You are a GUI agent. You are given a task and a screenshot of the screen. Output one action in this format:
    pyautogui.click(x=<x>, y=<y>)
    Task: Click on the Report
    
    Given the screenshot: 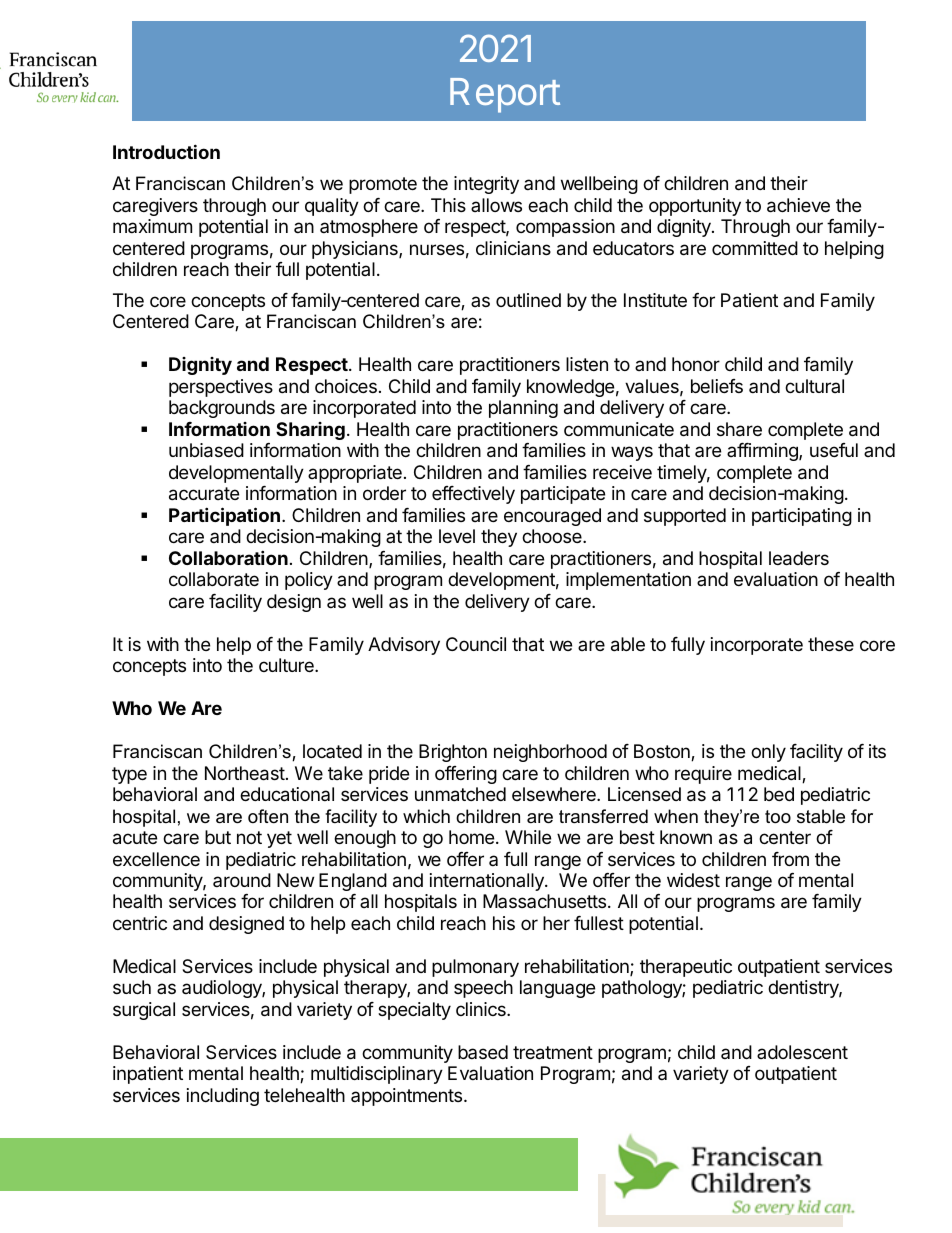 What is the action you would take?
    pyautogui.click(x=505, y=95)
